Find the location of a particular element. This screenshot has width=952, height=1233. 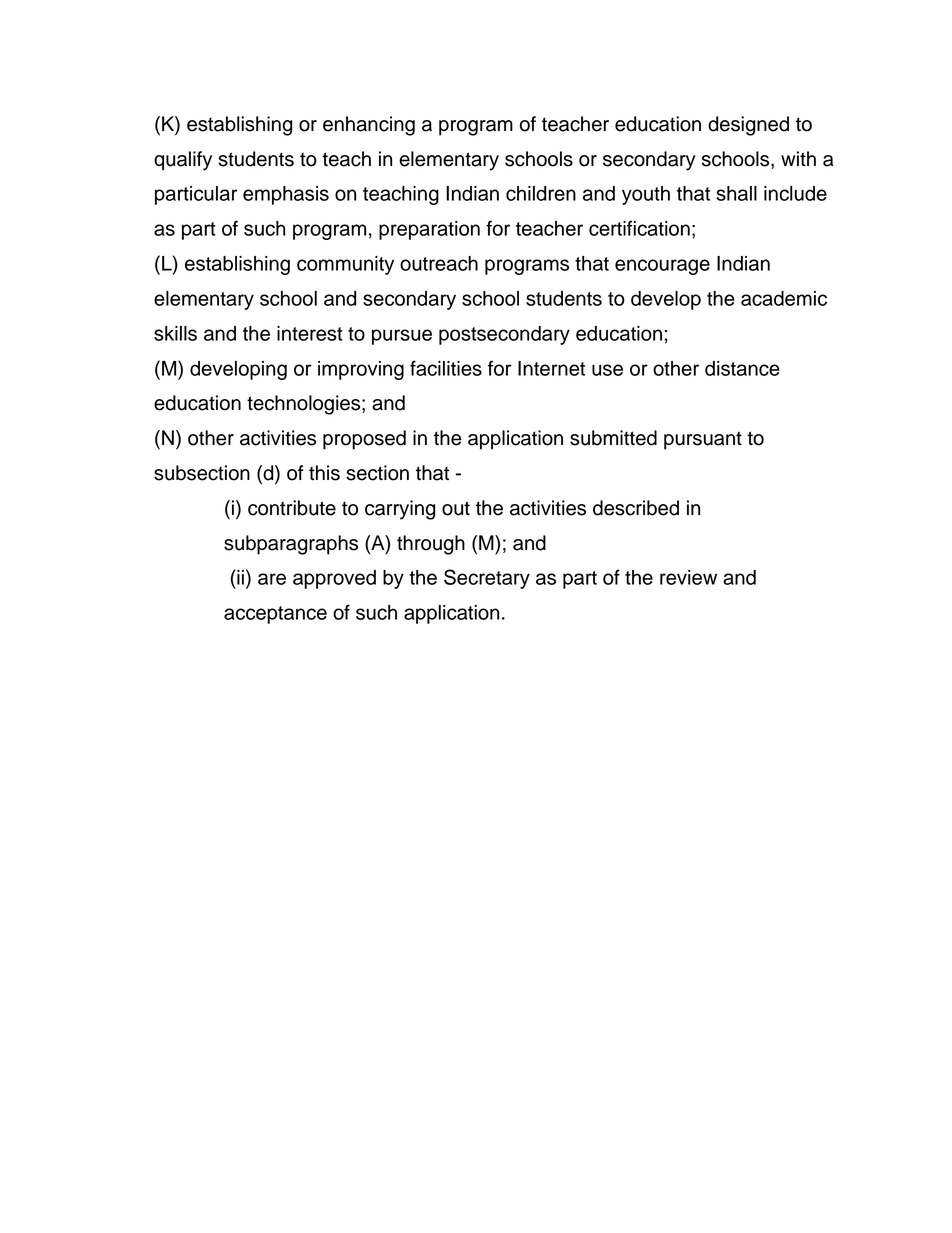

contribute is located at coordinates (292, 508).
